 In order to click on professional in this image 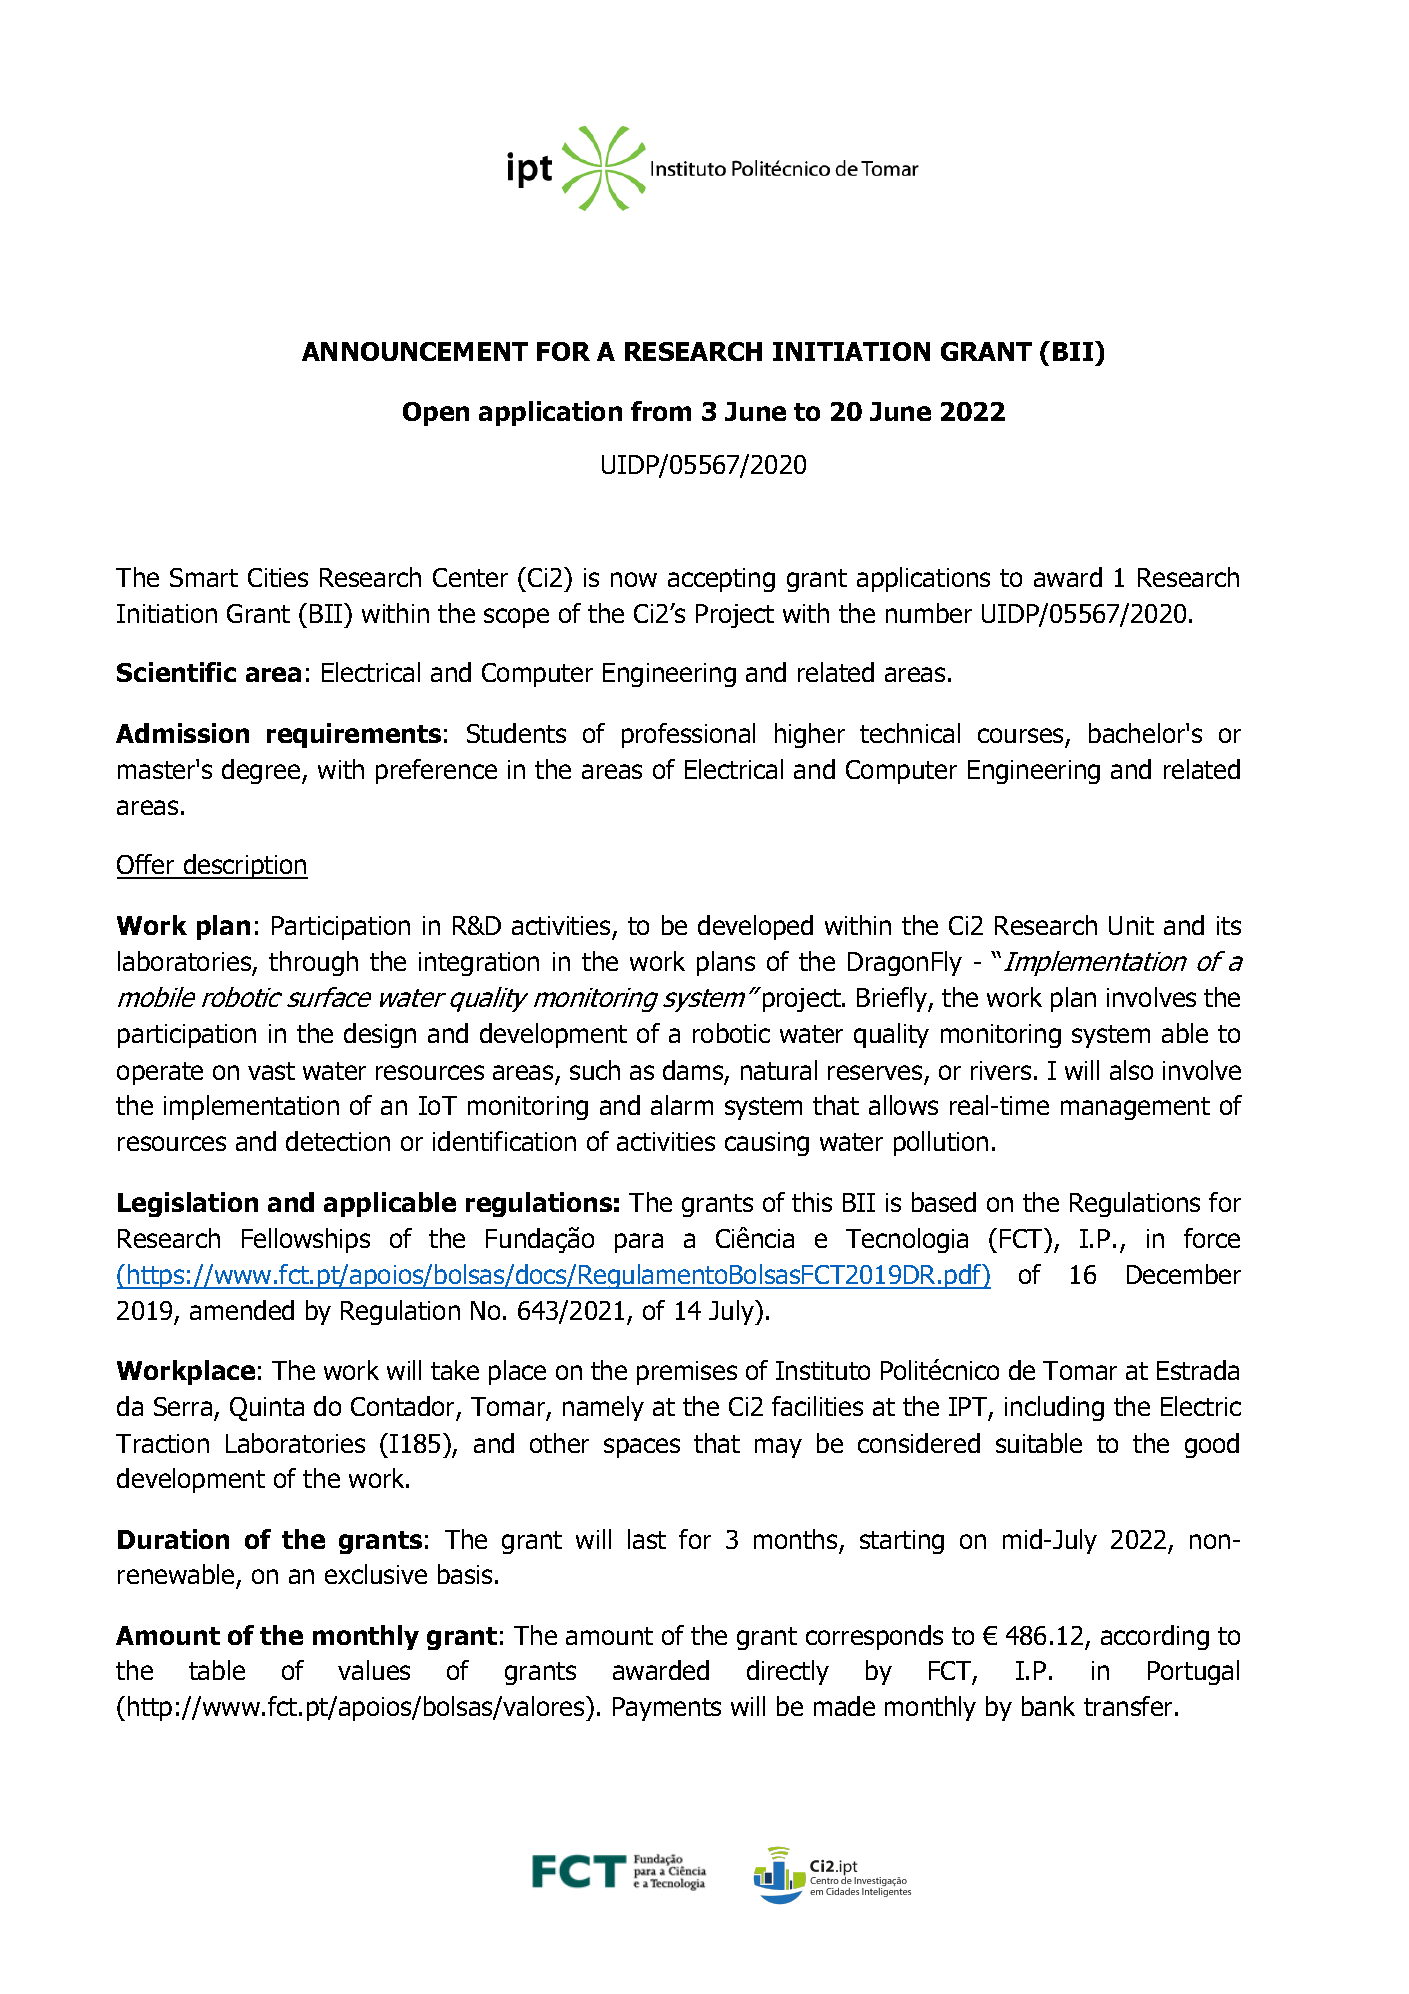, I will do `click(688, 735)`.
